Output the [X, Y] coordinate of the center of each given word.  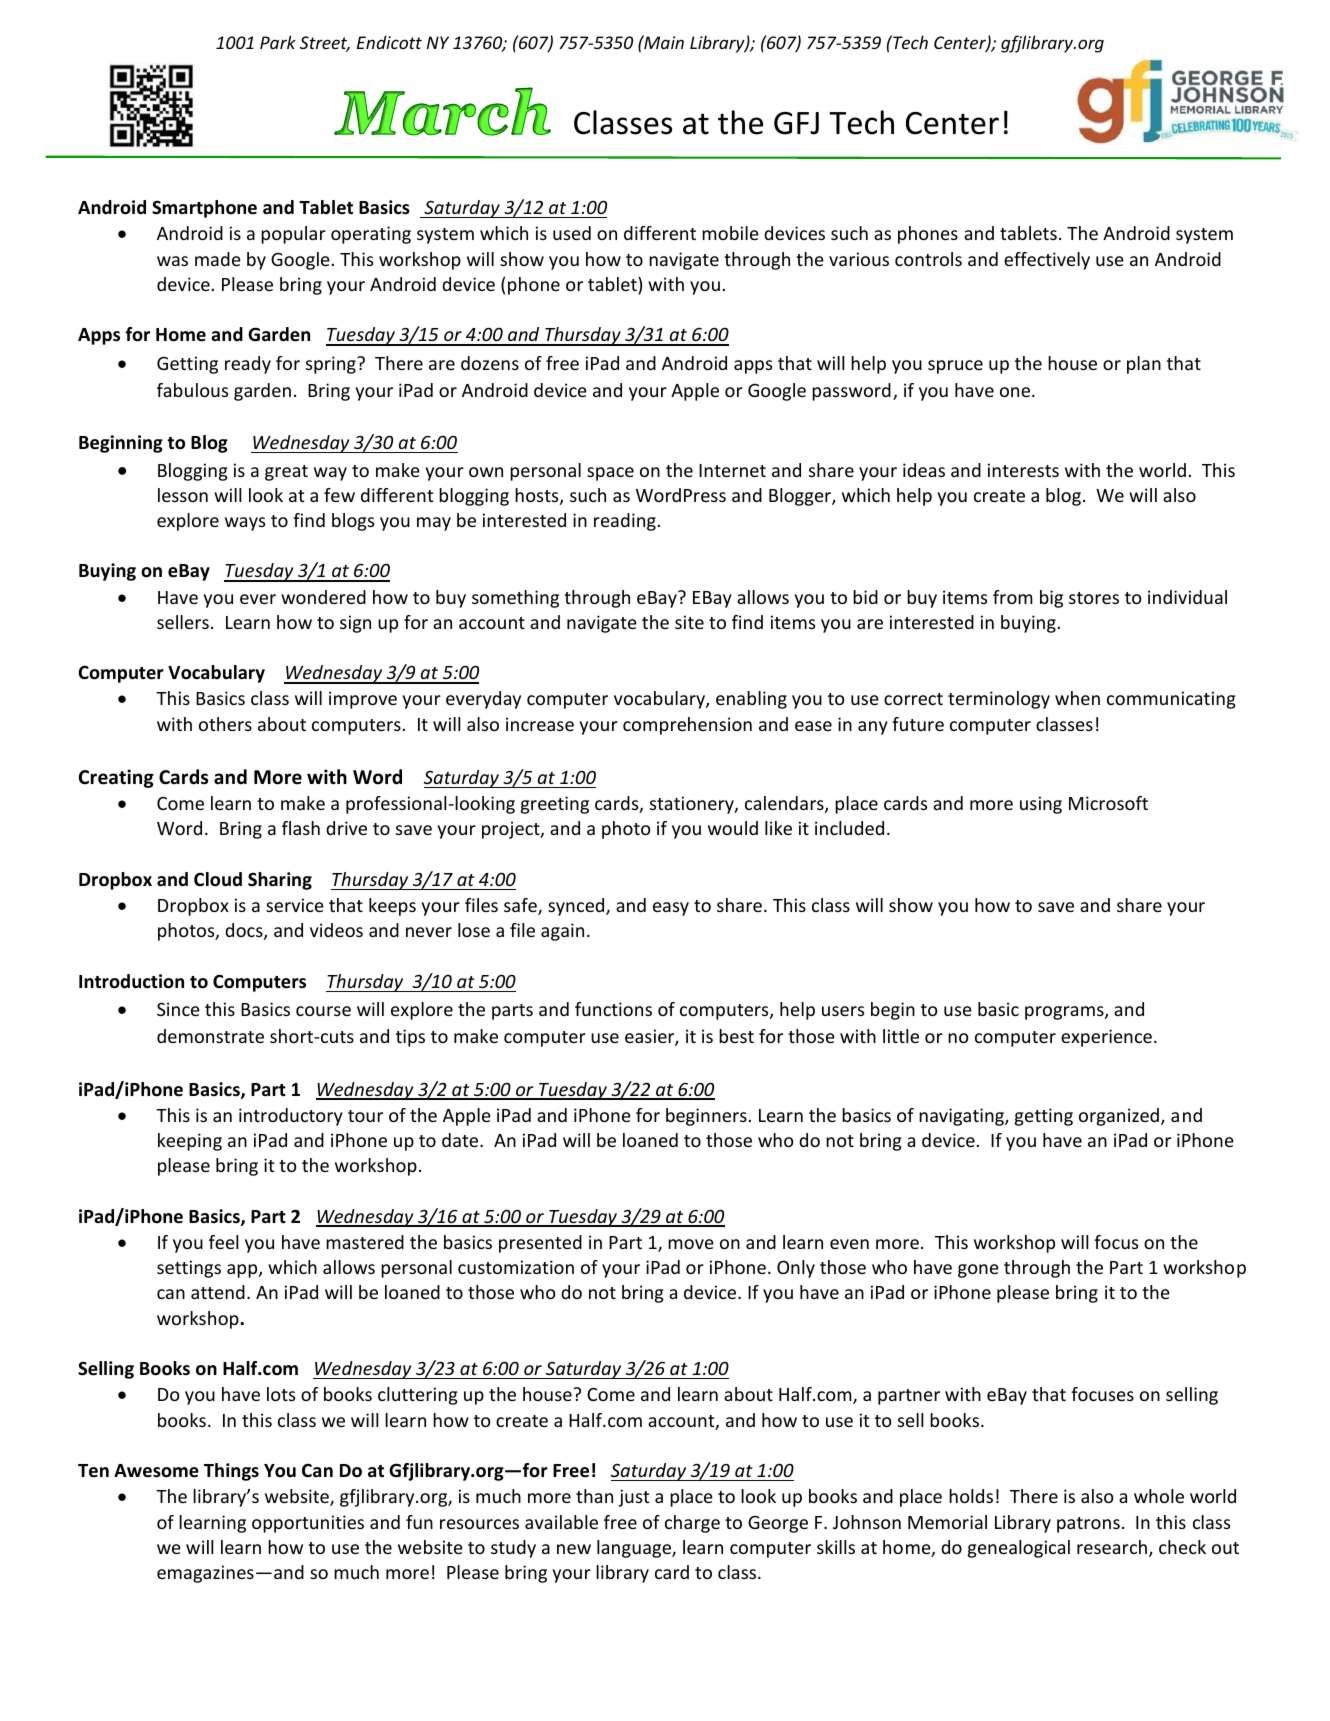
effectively [1047, 261]
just [634, 1498]
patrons [1088, 1525]
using [1041, 805]
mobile [730, 233]
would [733, 828]
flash [301, 828]
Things [231, 1472]
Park [278, 42]
